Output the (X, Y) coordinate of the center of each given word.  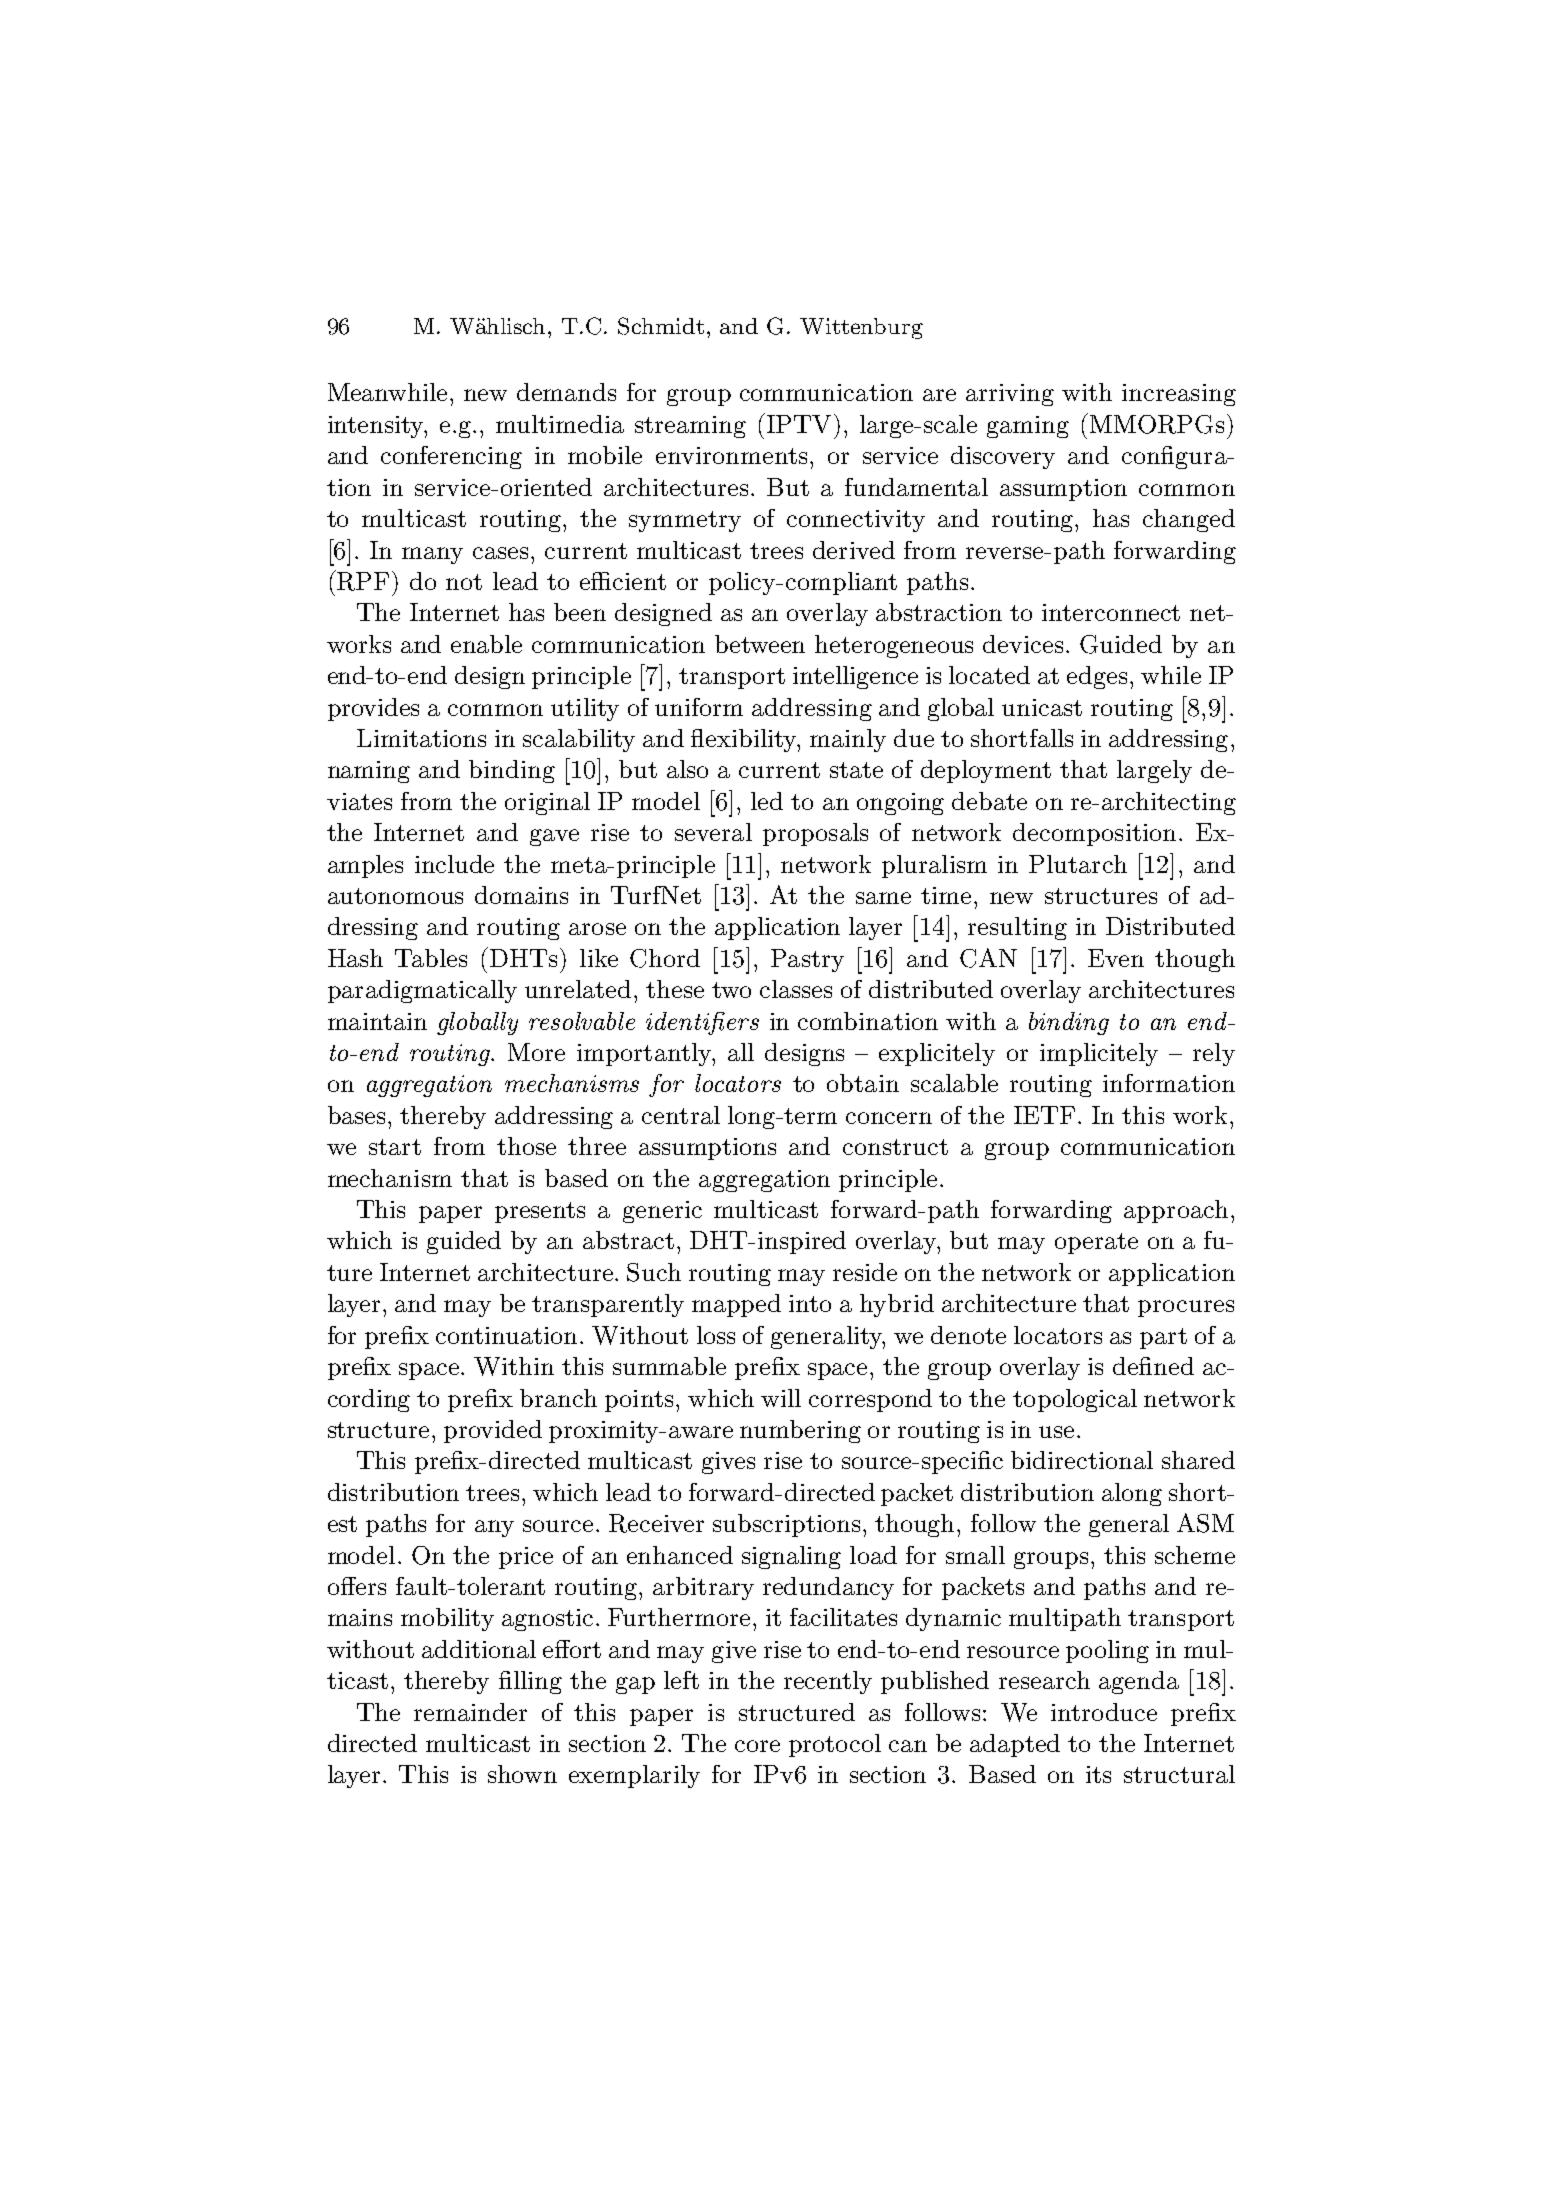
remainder (470, 1712)
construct (895, 1147)
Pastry (807, 960)
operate (1096, 1243)
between (760, 644)
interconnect (1111, 612)
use (1056, 1432)
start (395, 1147)
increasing (1179, 395)
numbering (800, 1431)
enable (486, 644)
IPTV (797, 423)
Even (1116, 958)
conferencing (451, 457)
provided (493, 1431)
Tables (431, 958)
